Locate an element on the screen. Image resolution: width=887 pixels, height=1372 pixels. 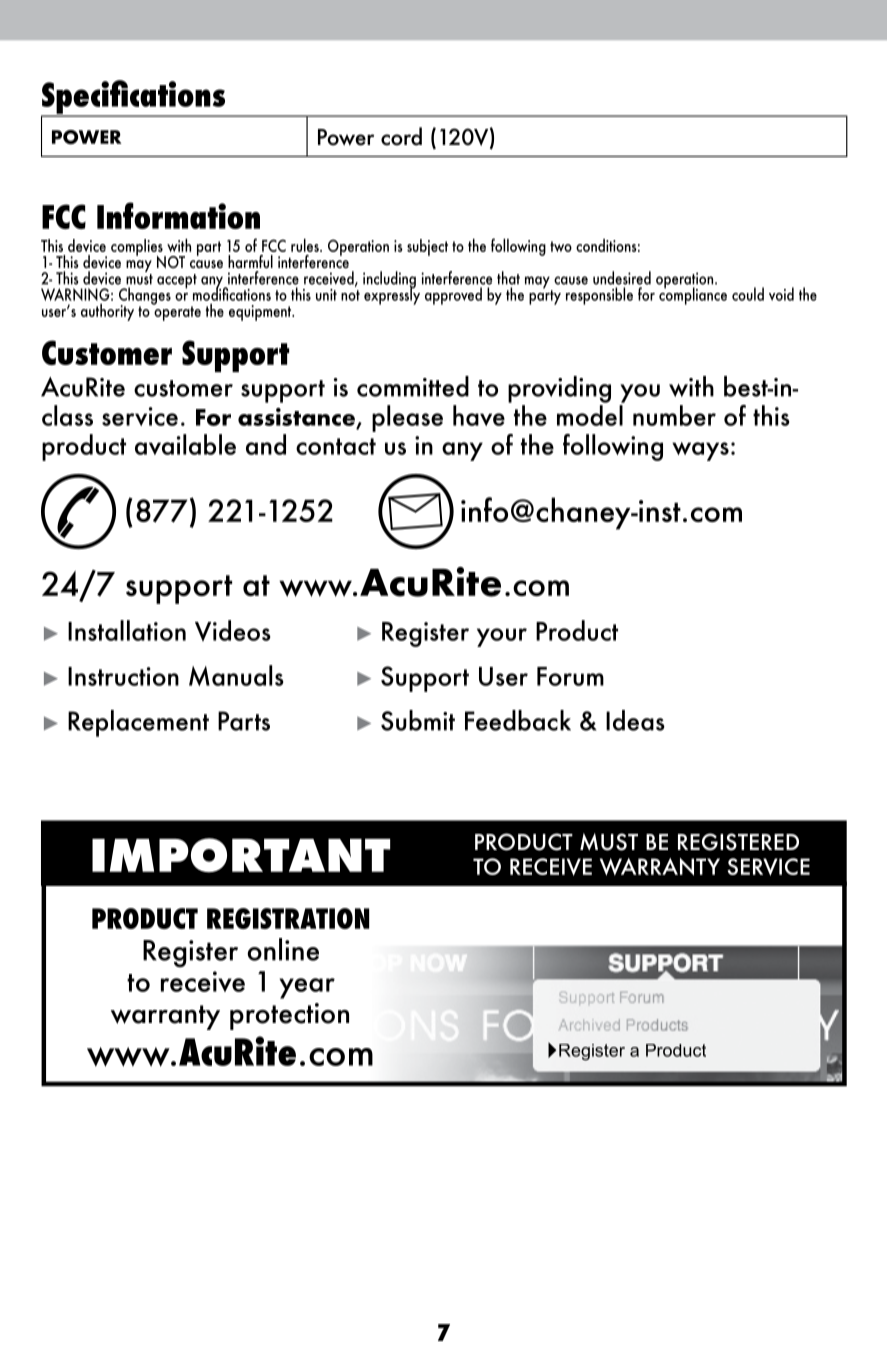
IMPORTANT is located at coordinates (241, 855).
